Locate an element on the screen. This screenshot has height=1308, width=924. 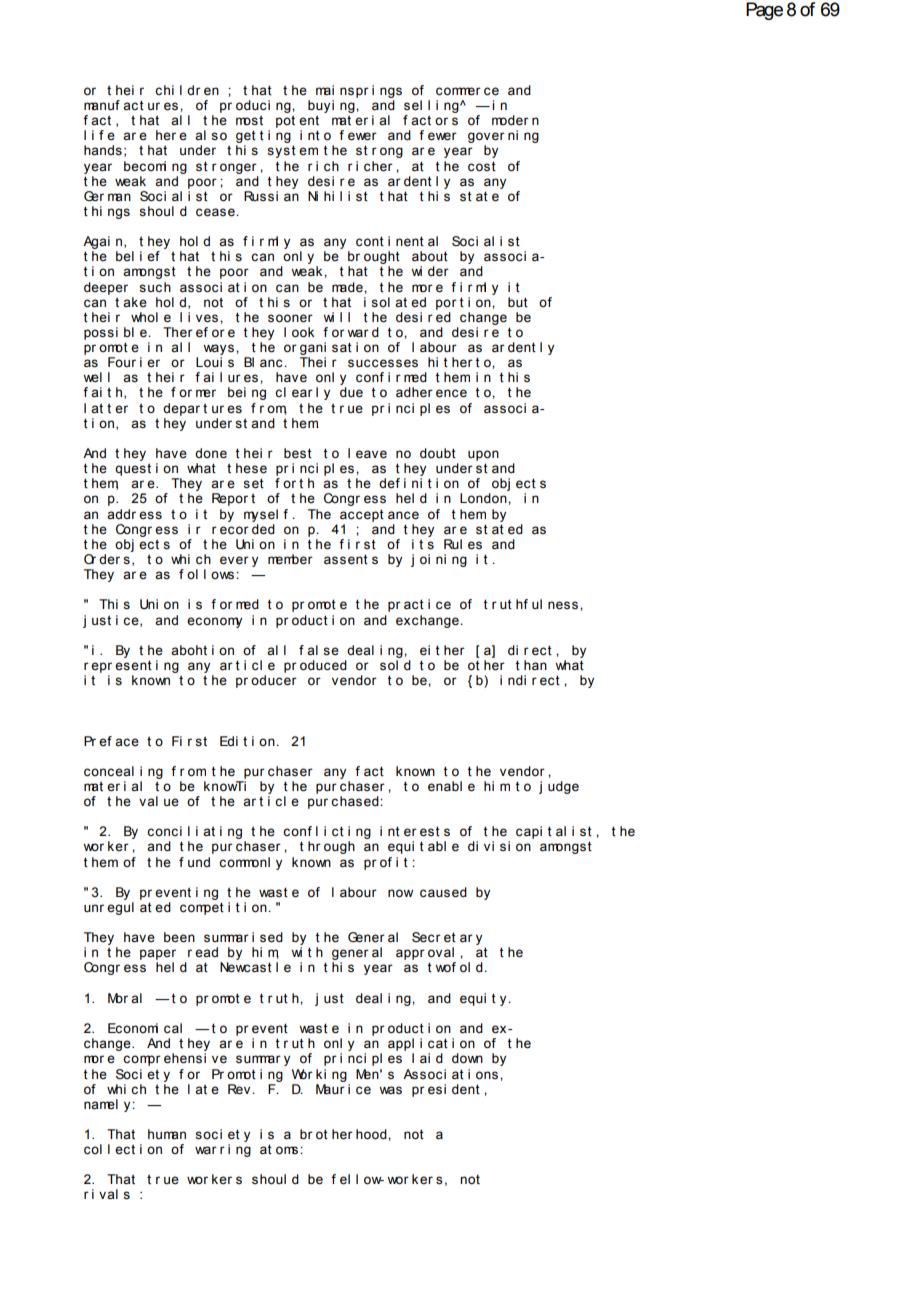
mai is located at coordinates (325, 90).
